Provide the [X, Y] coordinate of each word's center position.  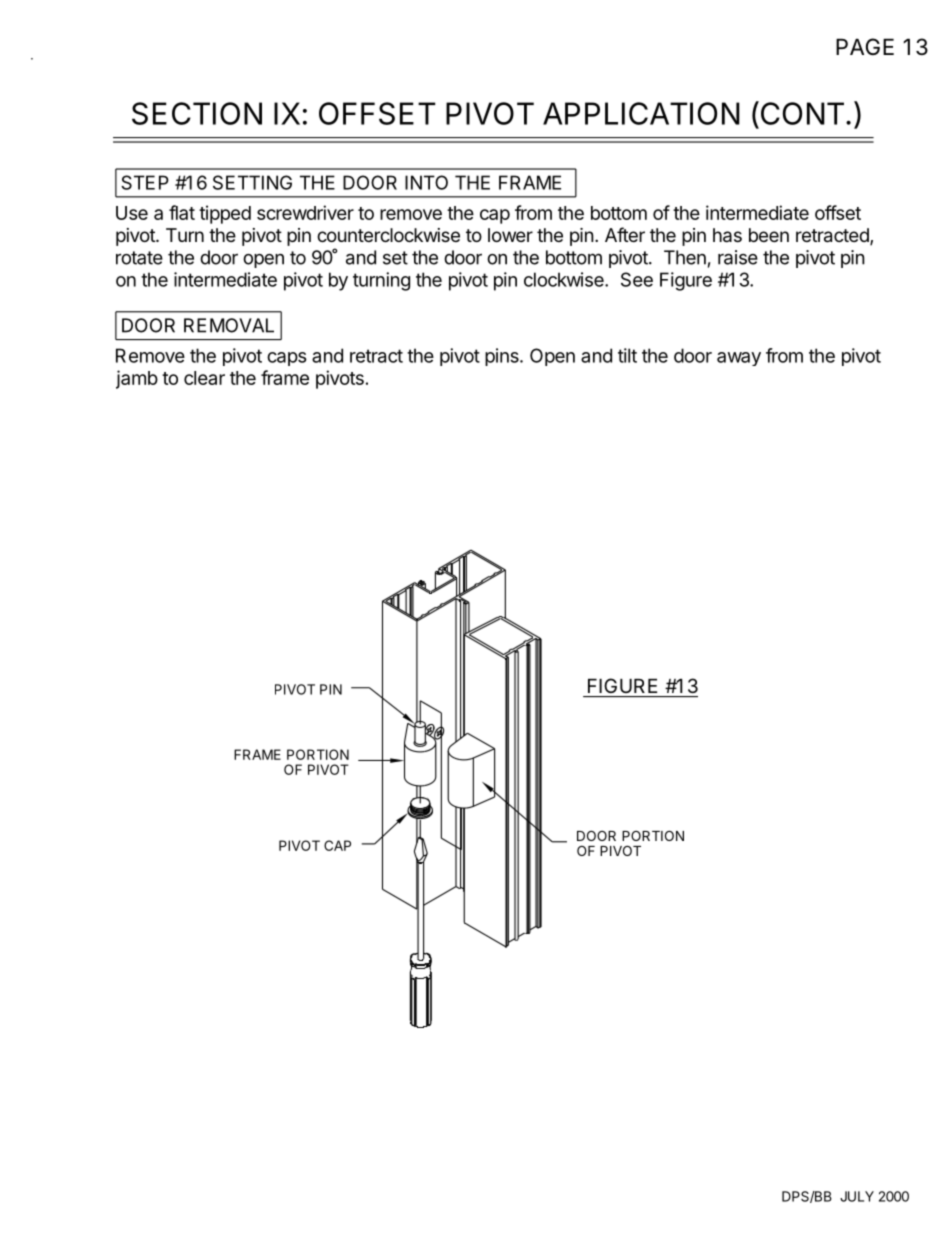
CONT [801, 113]
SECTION [197, 113]
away [739, 359]
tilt [627, 355]
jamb [137, 379]
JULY [857, 1196]
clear [204, 378]
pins [503, 357]
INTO [426, 182]
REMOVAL [229, 325]
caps [287, 359]
